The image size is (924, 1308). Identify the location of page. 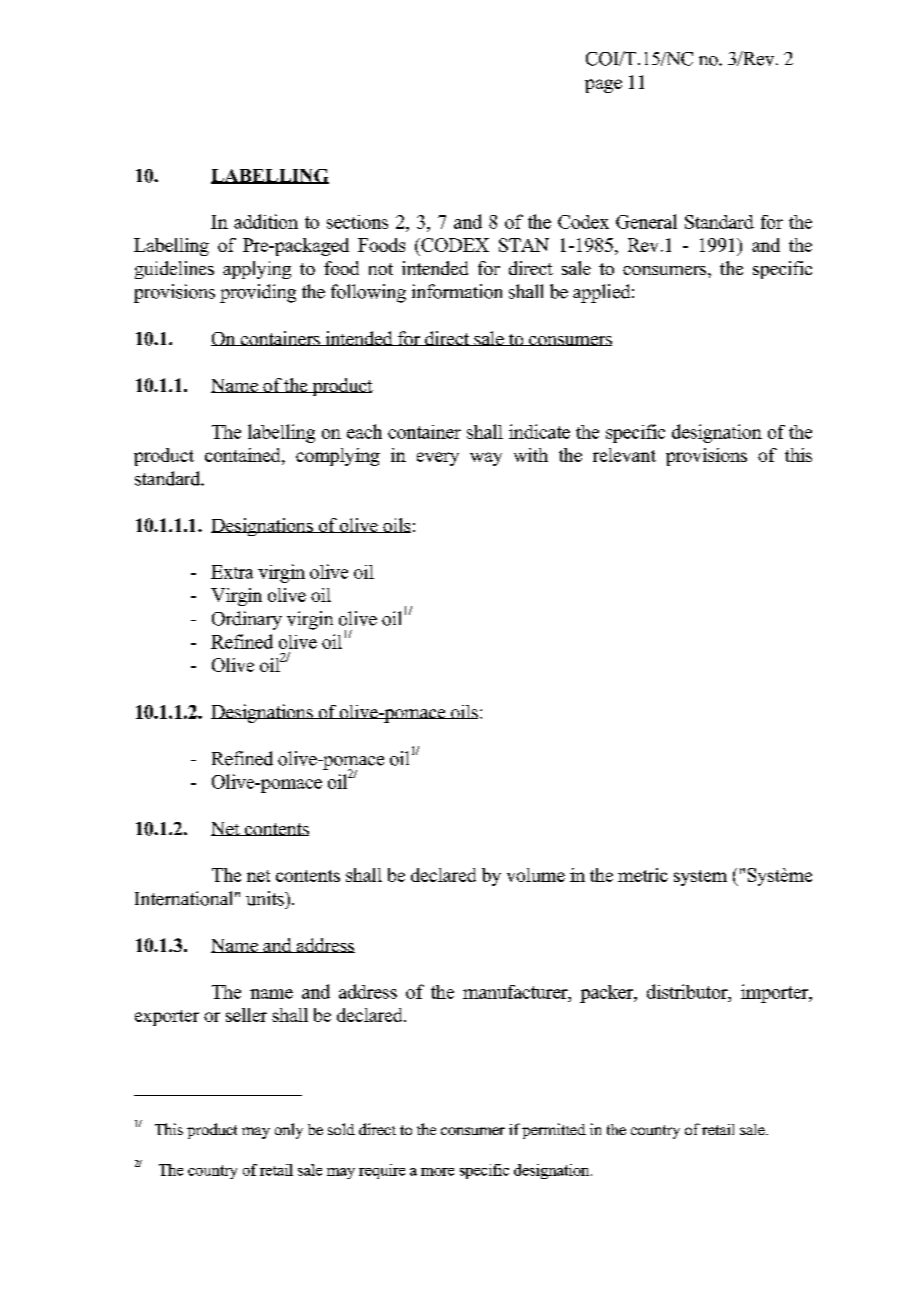
(603, 86).
